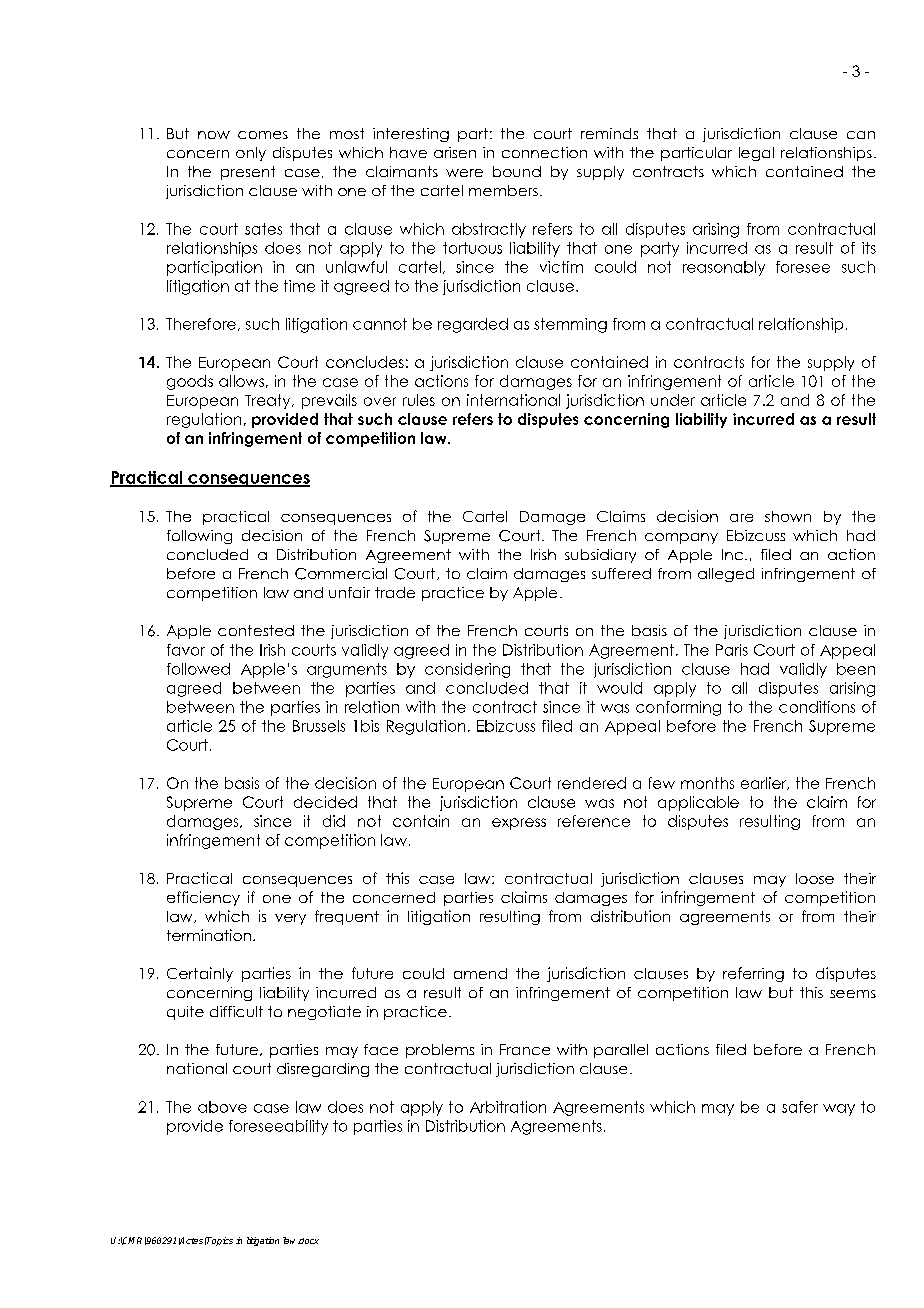 Image resolution: width=924 pixels, height=1308 pixels. I want to click on Paris, so click(732, 650).
